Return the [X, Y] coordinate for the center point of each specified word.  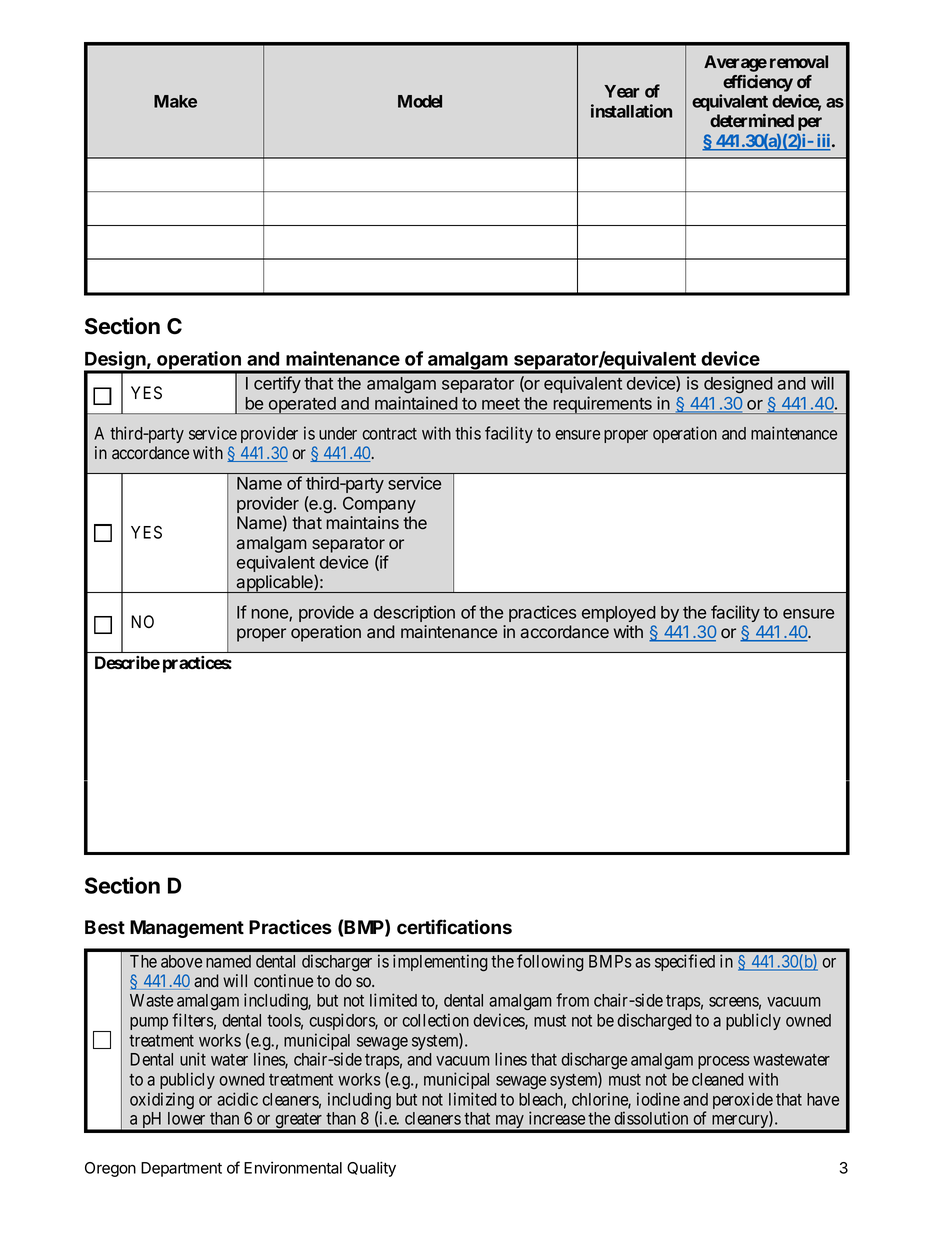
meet [501, 404]
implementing [440, 962]
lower [186, 1118]
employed [619, 614]
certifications [454, 927]
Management [187, 929]
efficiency [758, 83]
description [414, 613]
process [724, 1062]
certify [277, 384]
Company [379, 505]
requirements [602, 405]
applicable [275, 584]
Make [175, 101]
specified [685, 962]
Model [420, 101]
